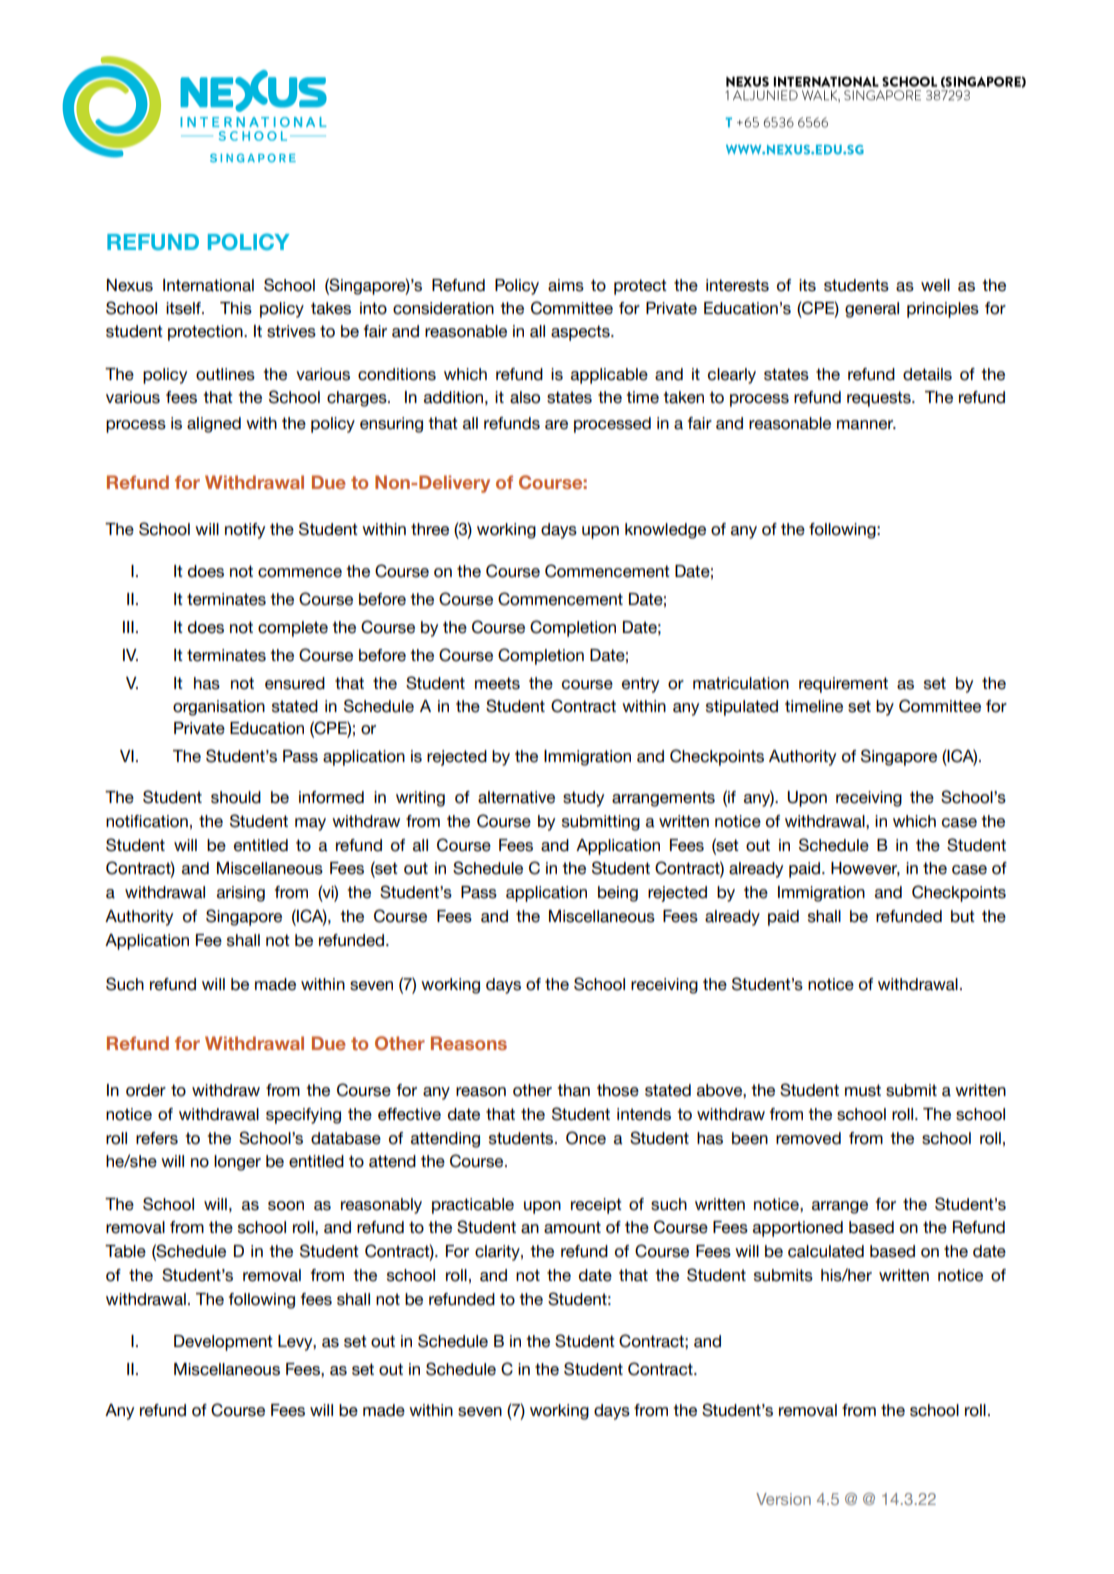 This screenshot has height=1574, width=1114. Describe the element at coordinates (872, 310) in the screenshot. I see `general` at that location.
